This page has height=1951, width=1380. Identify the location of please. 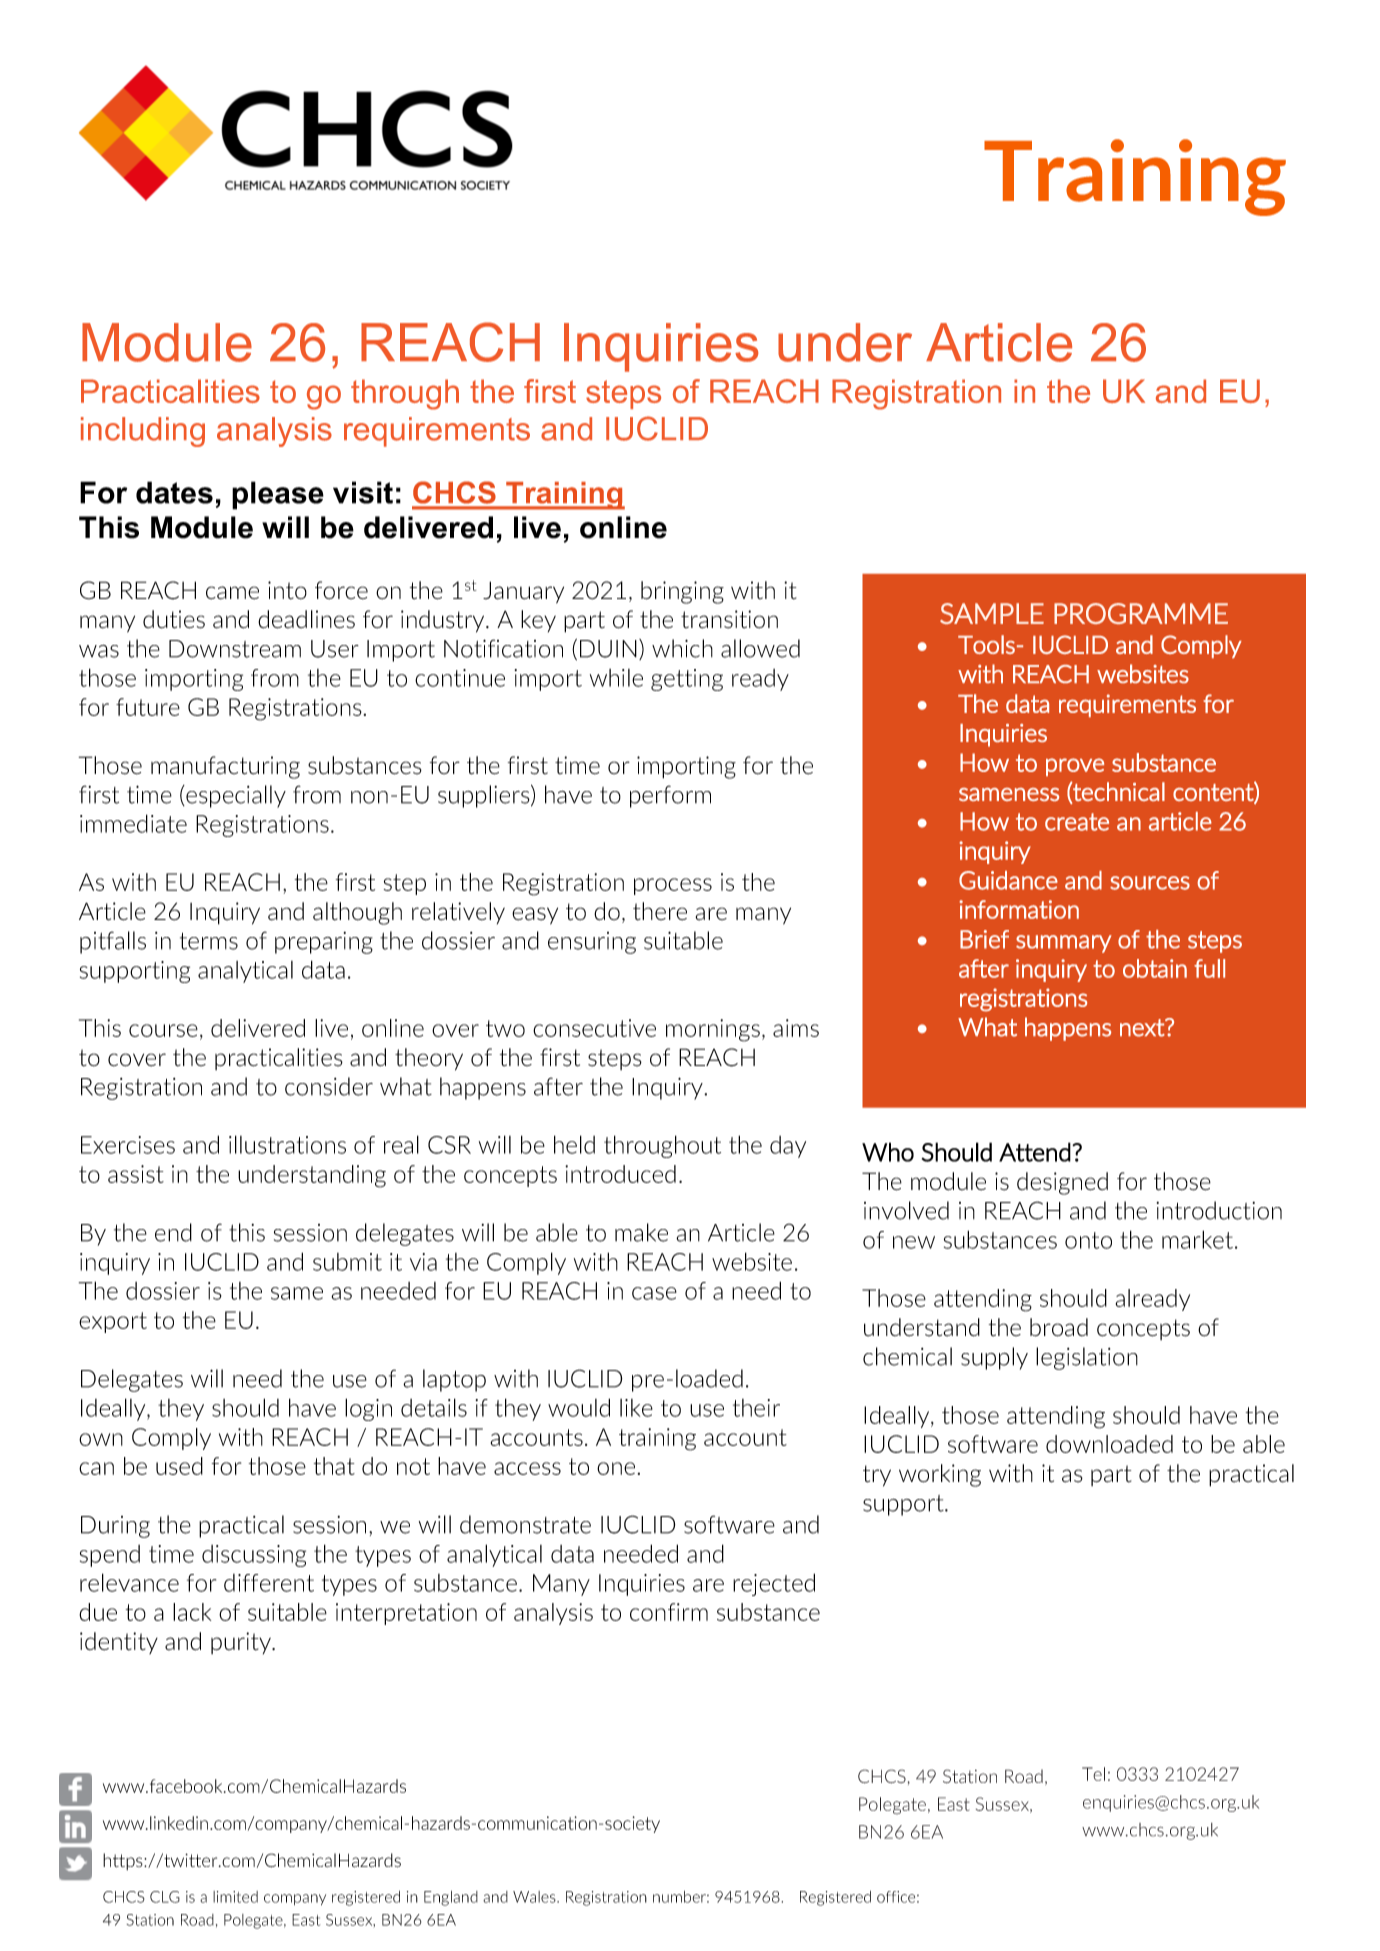
(278, 495).
